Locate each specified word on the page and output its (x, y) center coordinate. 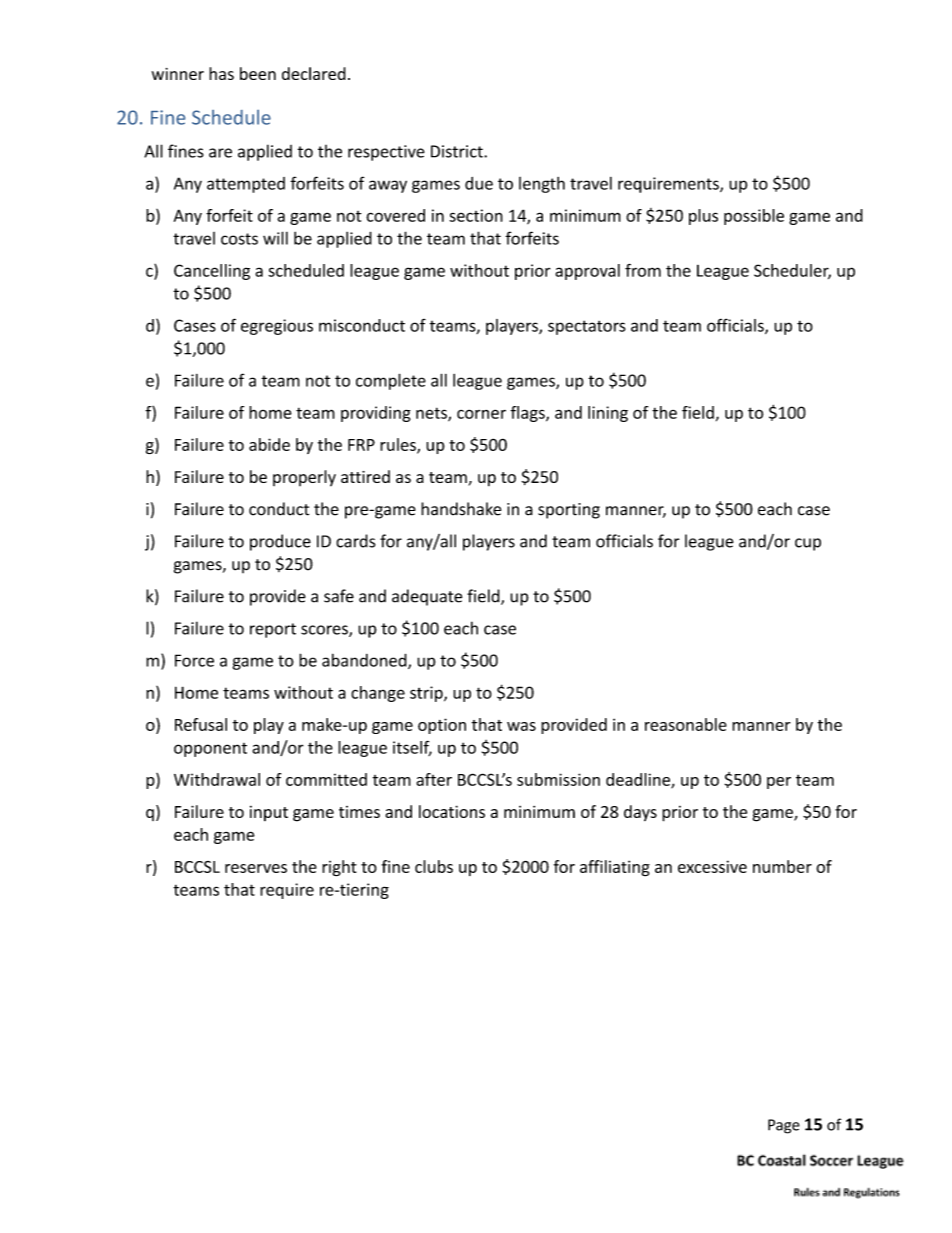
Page (784, 1126)
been (258, 73)
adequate (427, 597)
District (458, 151)
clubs (434, 866)
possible (754, 217)
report (273, 630)
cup (808, 544)
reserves (256, 868)
